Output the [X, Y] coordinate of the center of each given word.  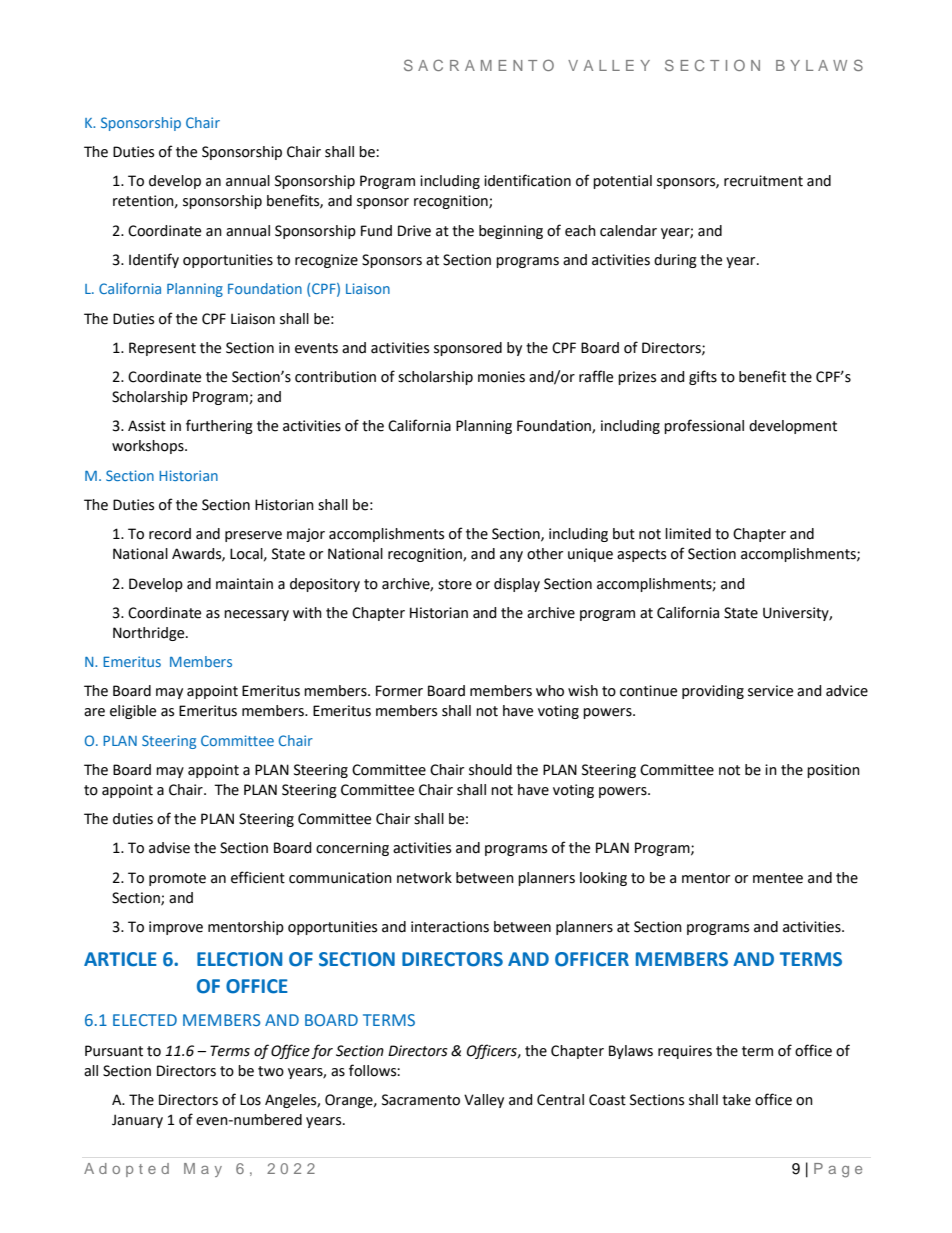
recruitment [763, 181]
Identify [154, 260]
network [424, 878]
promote [177, 879]
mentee [778, 878]
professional [704, 426]
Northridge [150, 634]
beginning [511, 232]
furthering [219, 426]
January [137, 1121]
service [770, 691]
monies [501, 377]
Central [560, 1100]
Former [399, 691]
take [736, 1100]
